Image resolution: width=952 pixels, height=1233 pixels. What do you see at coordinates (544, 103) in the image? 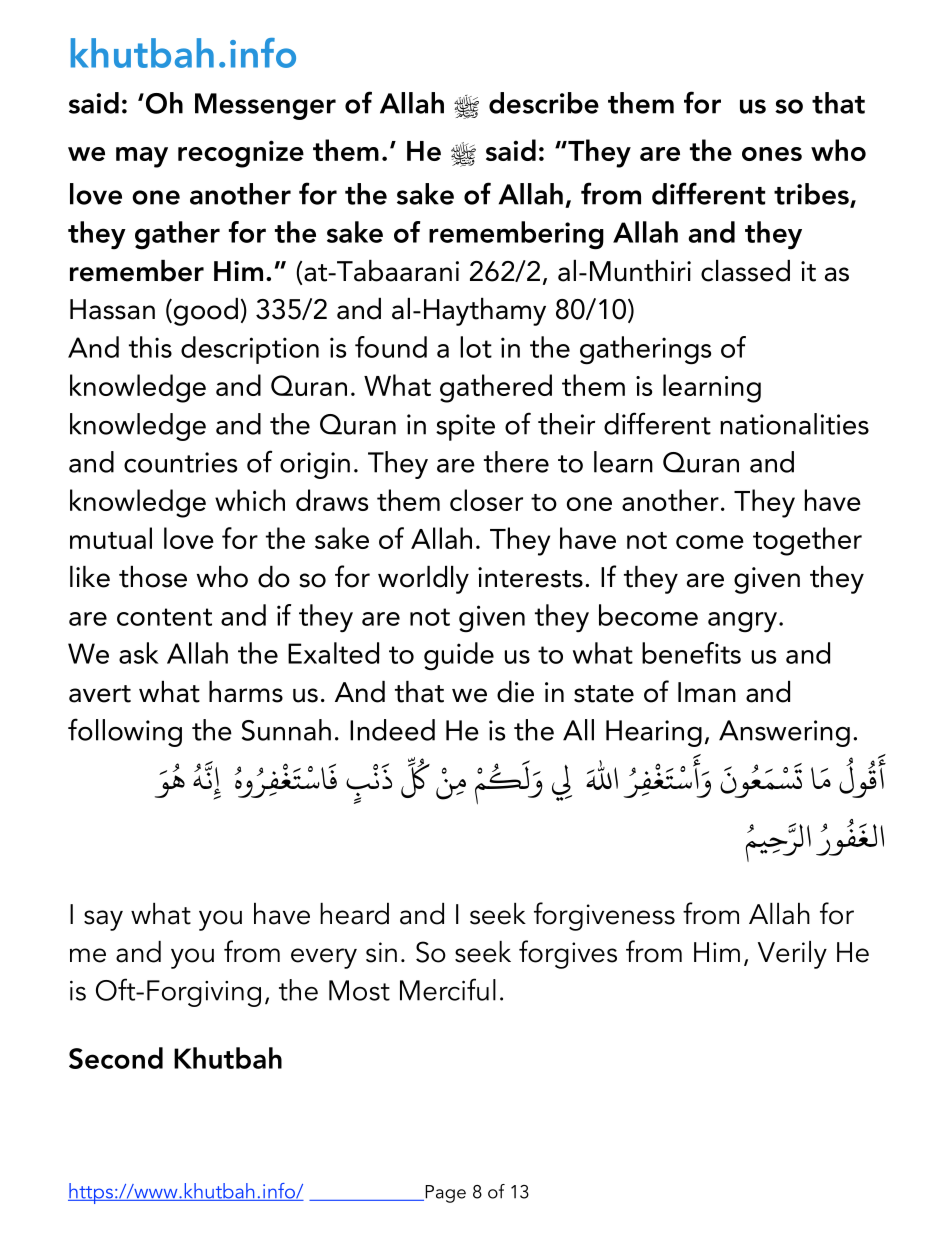
I see `describe` at bounding box center [544, 103].
